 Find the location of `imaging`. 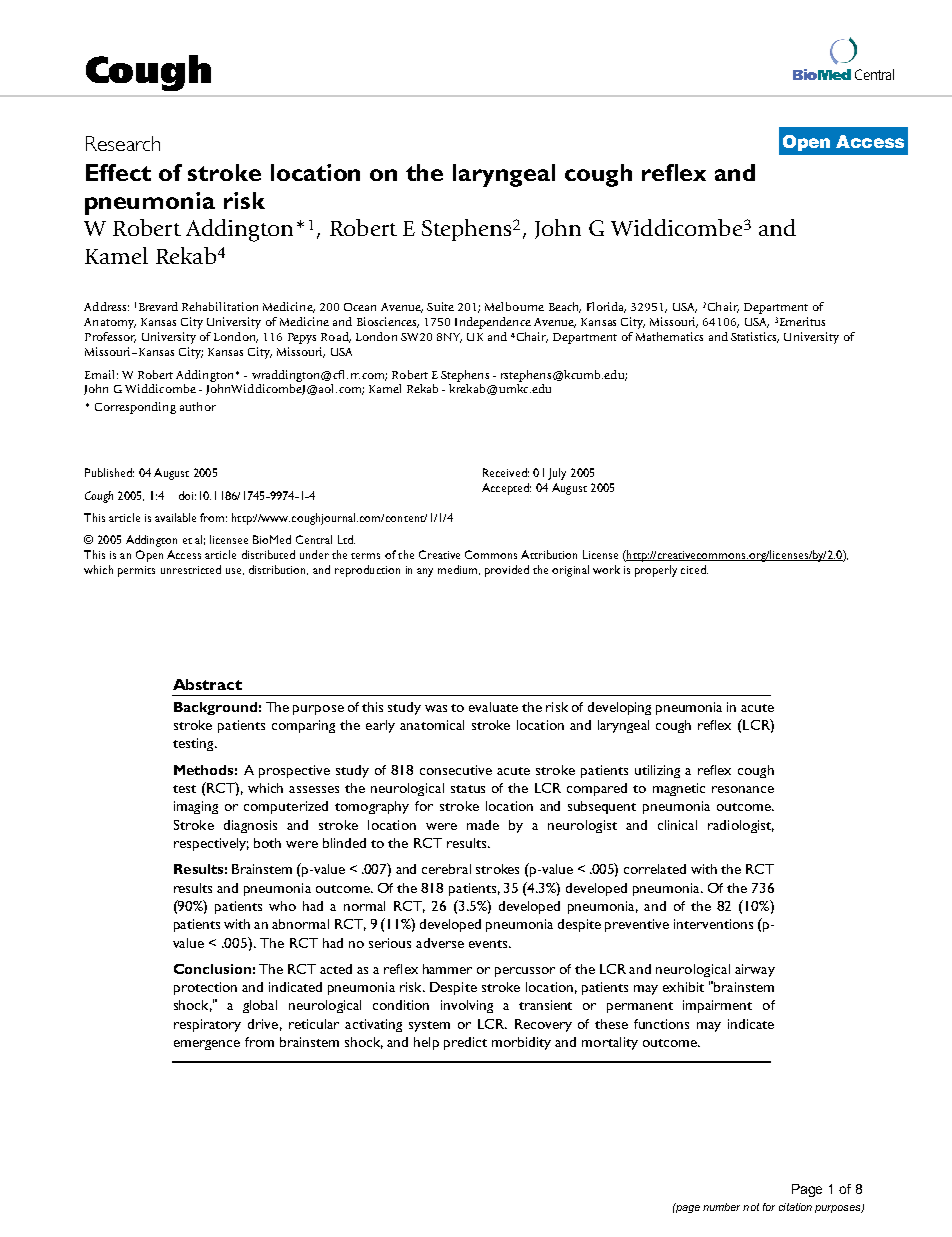

imaging is located at coordinates (196, 807).
